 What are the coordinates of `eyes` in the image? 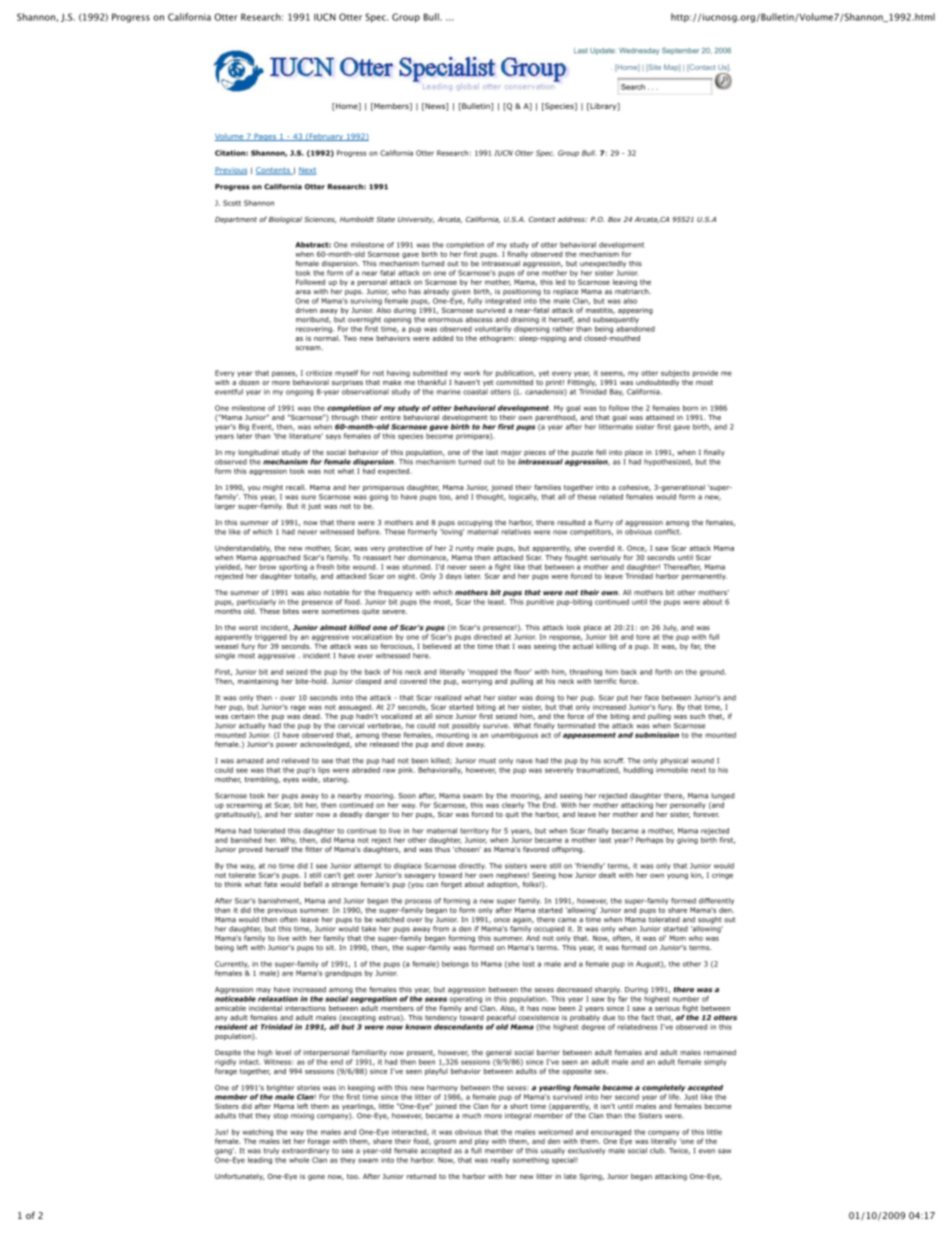 It's located at (291, 781).
